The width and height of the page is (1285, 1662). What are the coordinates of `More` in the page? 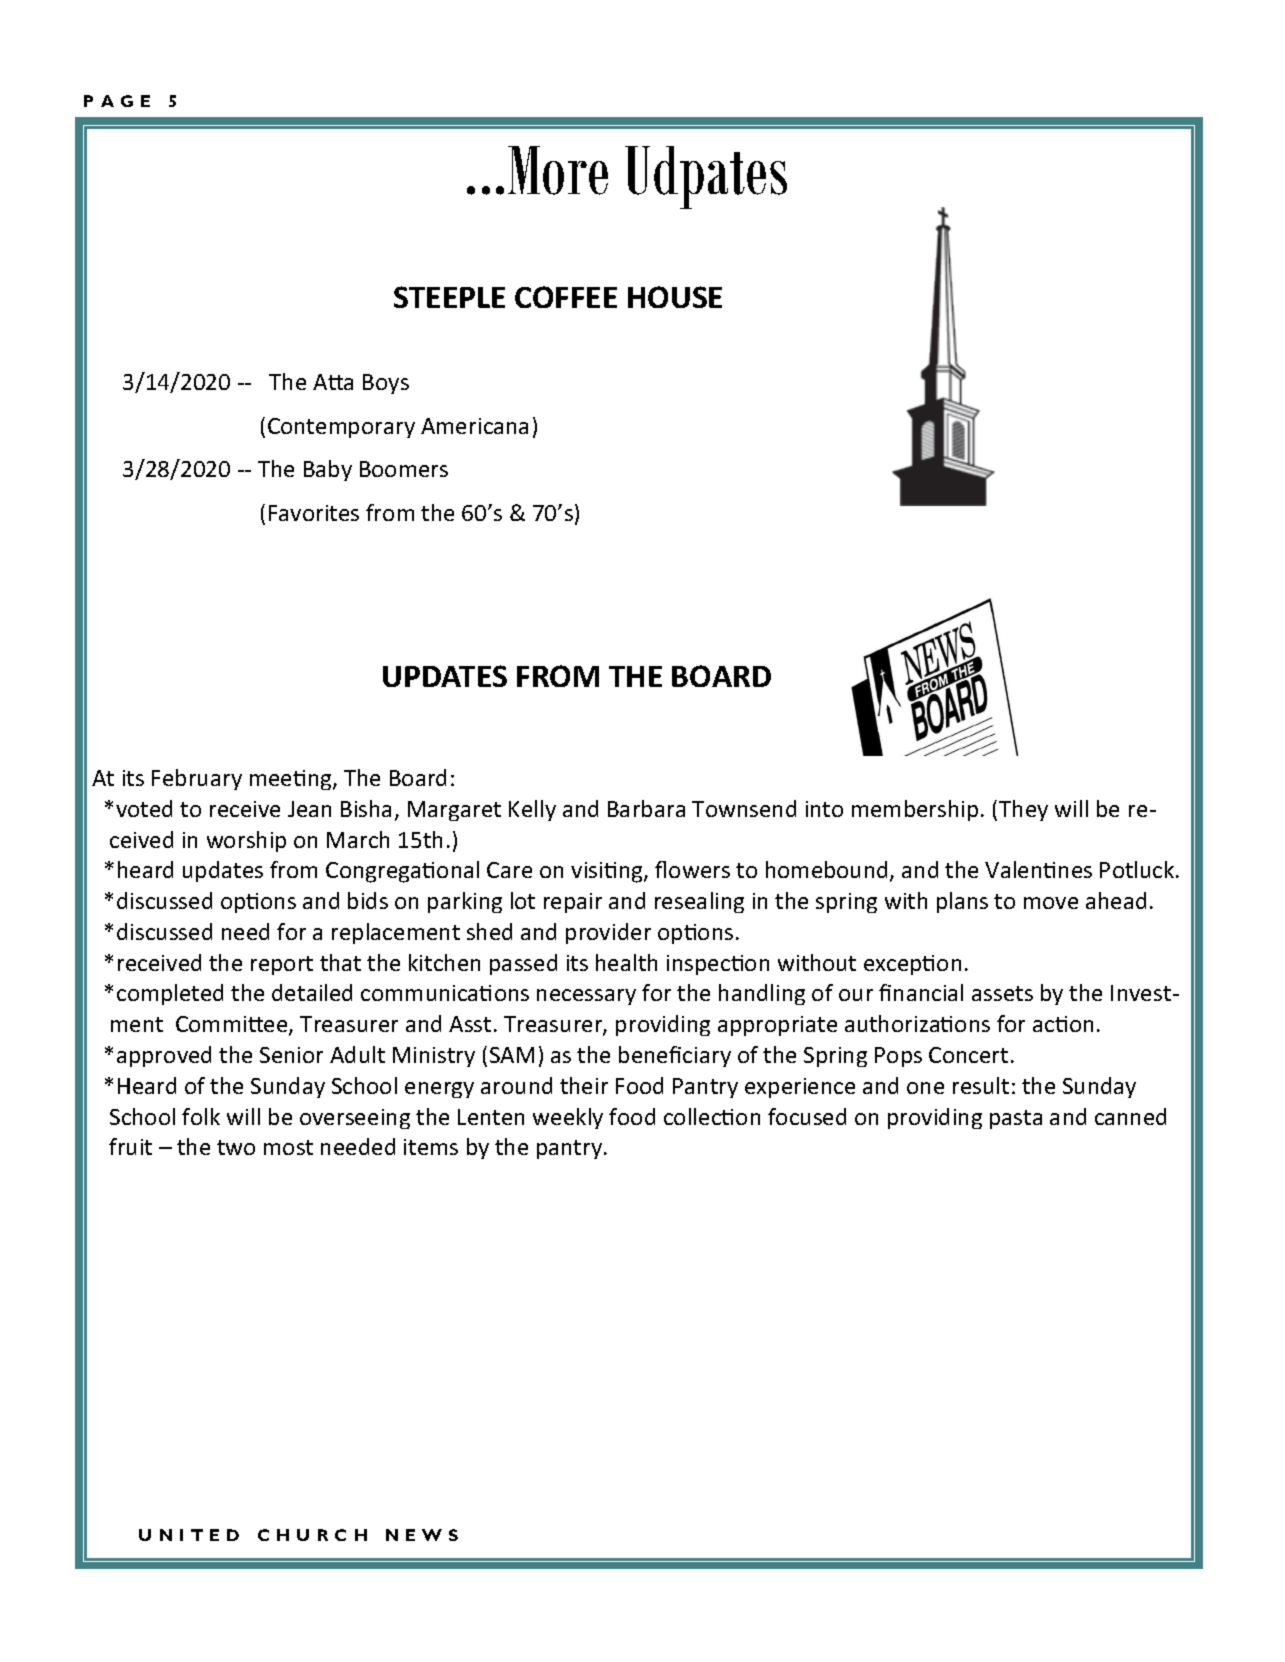 It's located at (558, 170).
